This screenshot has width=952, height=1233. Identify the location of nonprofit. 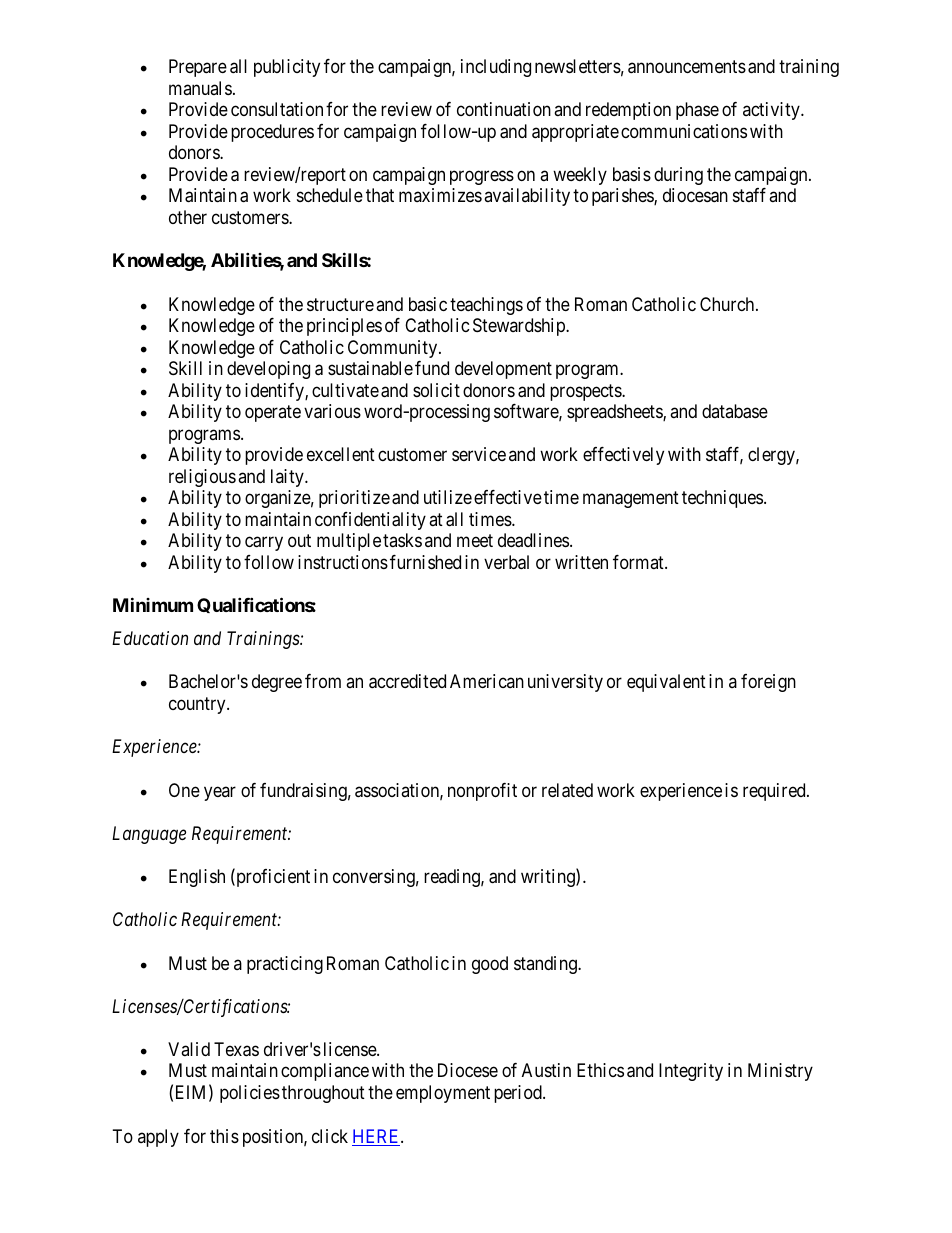
(482, 792).
